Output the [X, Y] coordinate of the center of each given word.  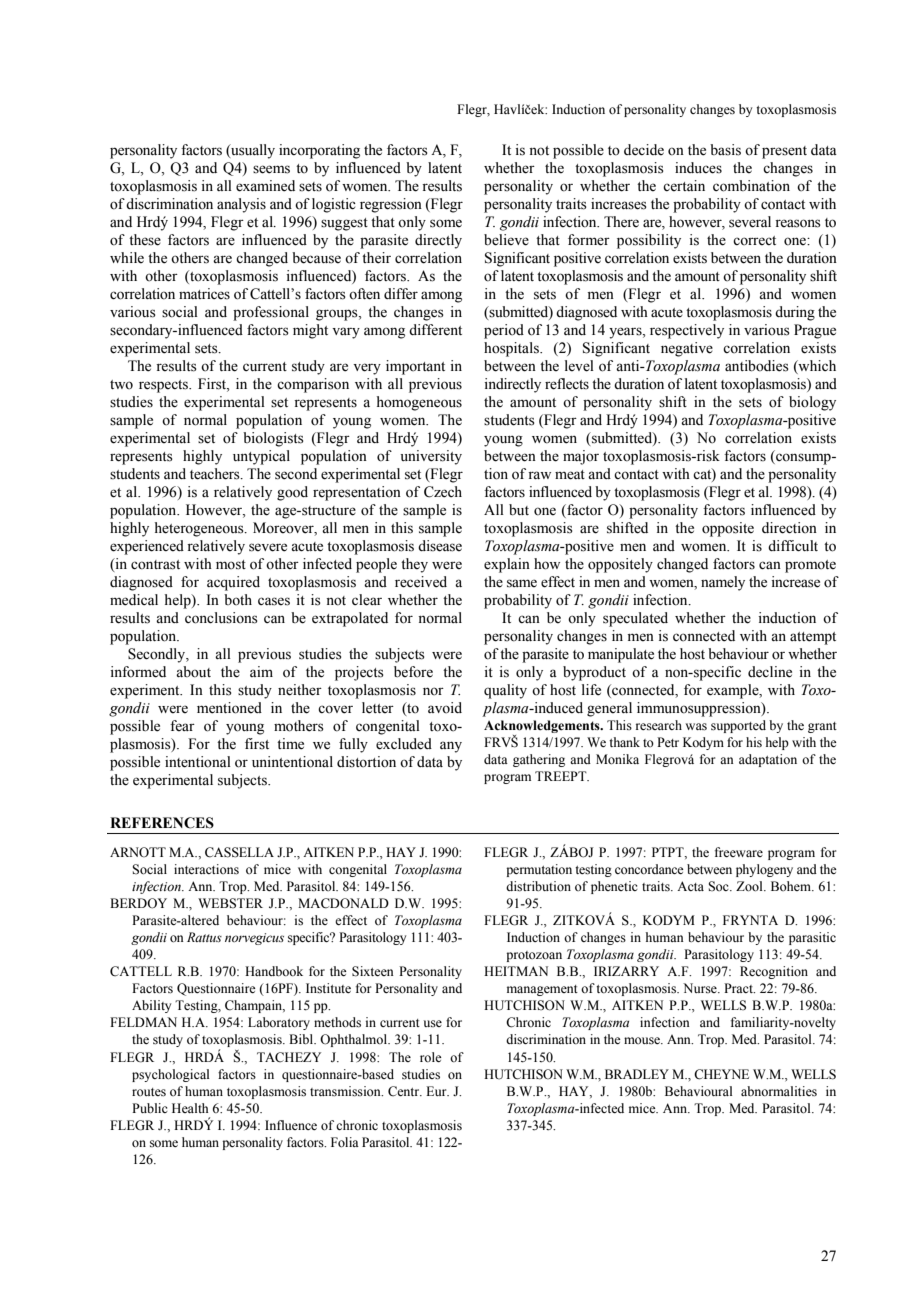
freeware [739, 852]
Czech [443, 492]
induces [698, 168]
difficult [793, 545]
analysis [241, 205]
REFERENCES [162, 823]
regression [391, 205]
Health [190, 1108]
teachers [216, 474]
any [451, 747]
